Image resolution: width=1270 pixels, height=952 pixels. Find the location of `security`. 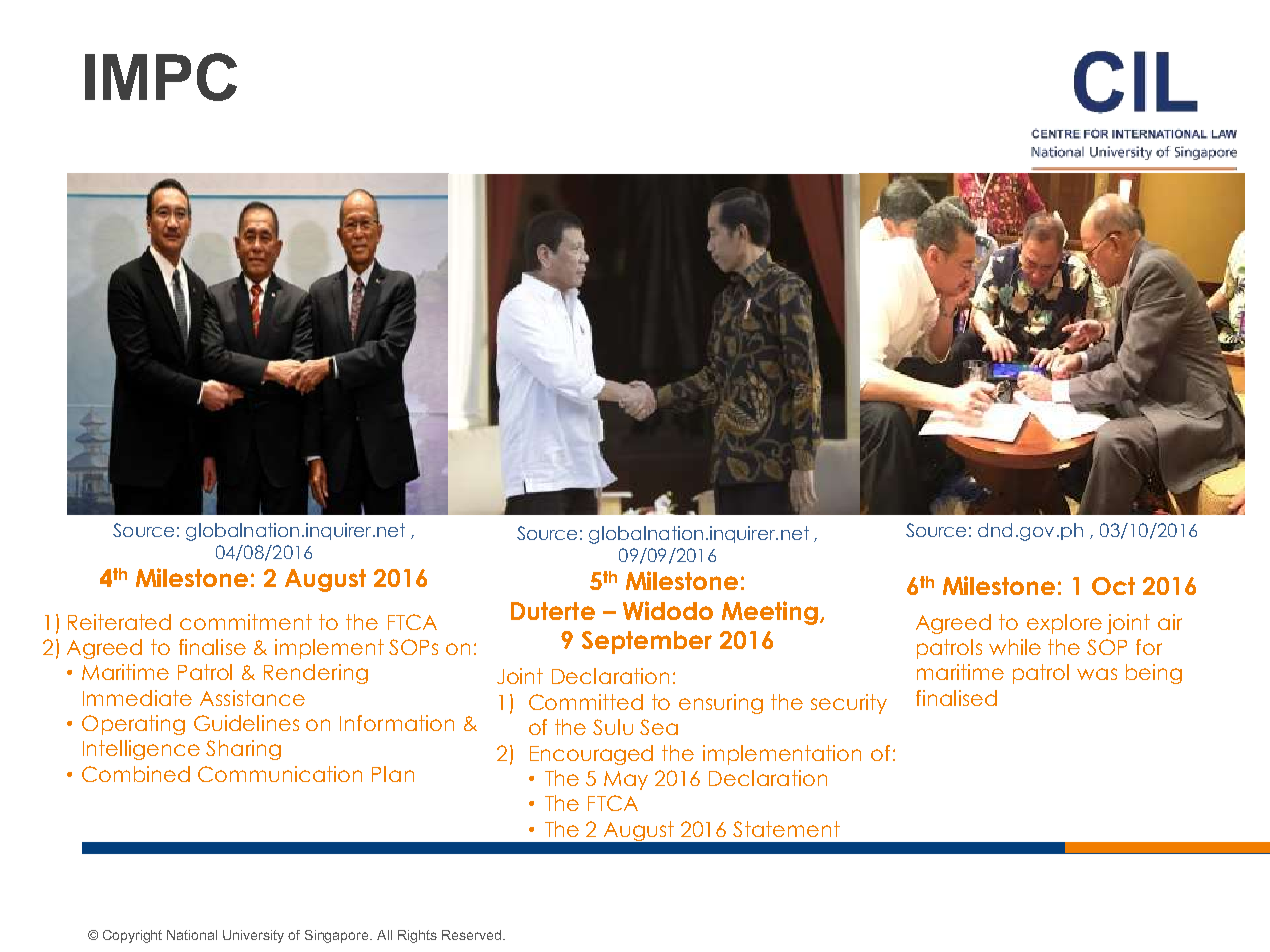

security is located at coordinates (849, 704).
